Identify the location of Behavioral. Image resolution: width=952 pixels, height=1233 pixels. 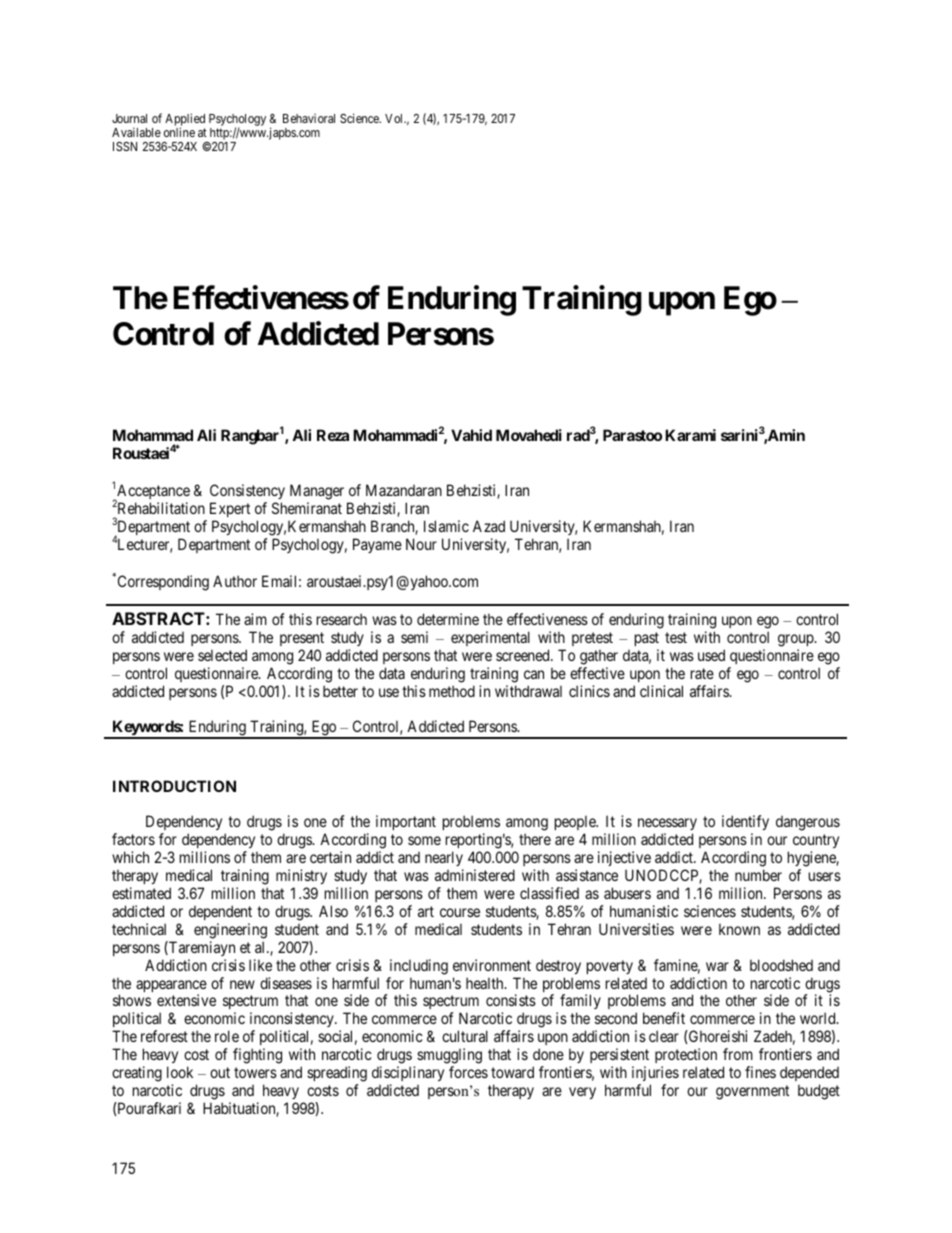
(309, 118).
